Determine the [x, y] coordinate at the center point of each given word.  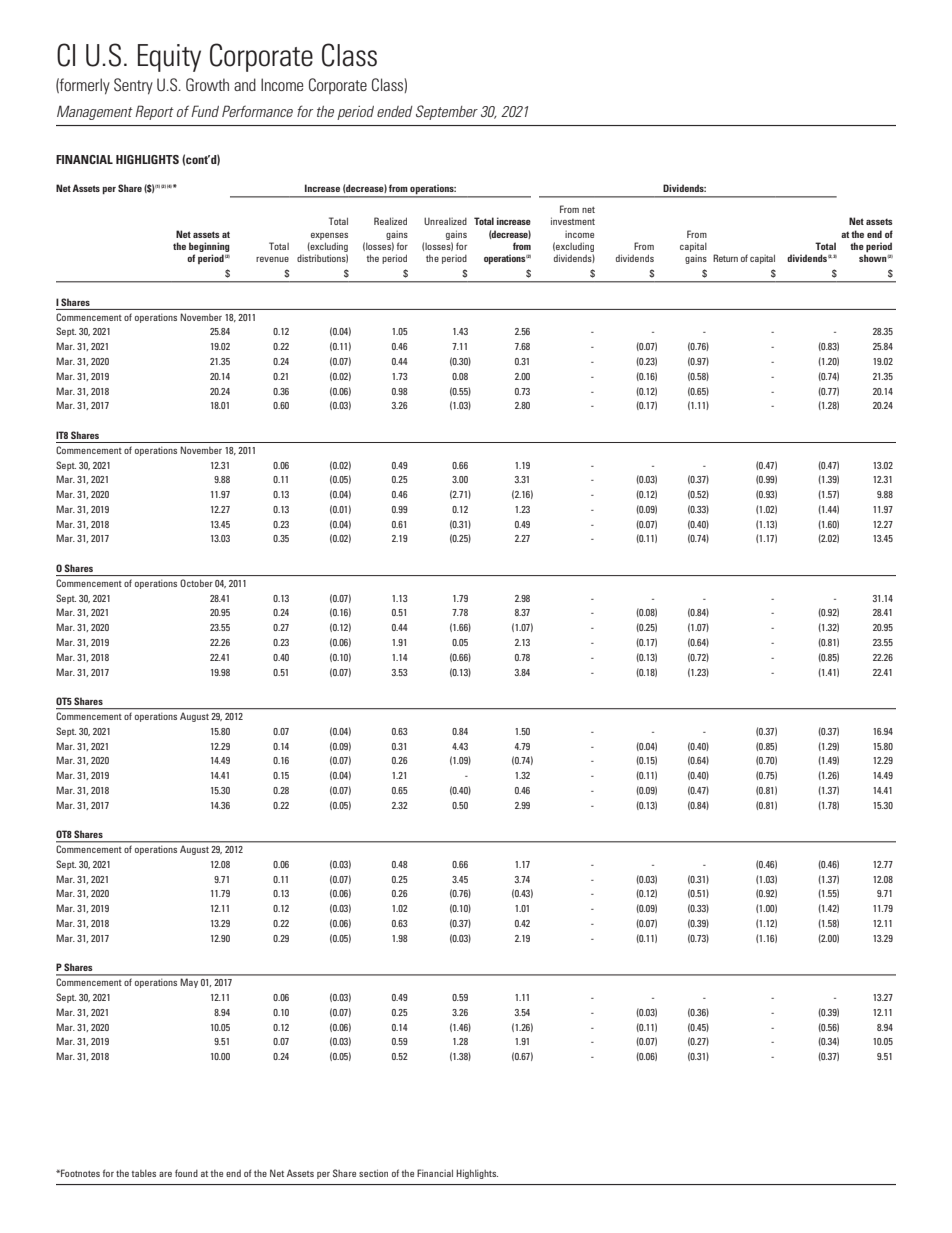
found [186, 1173]
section [373, 1173]
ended [395, 111]
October [196, 583]
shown [873, 258]
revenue [272, 259]
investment [573, 221]
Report [154, 112]
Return [725, 258]
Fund [205, 111]
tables [143, 1173]
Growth [207, 85]
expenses [329, 236]
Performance [257, 111]
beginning [209, 247]
